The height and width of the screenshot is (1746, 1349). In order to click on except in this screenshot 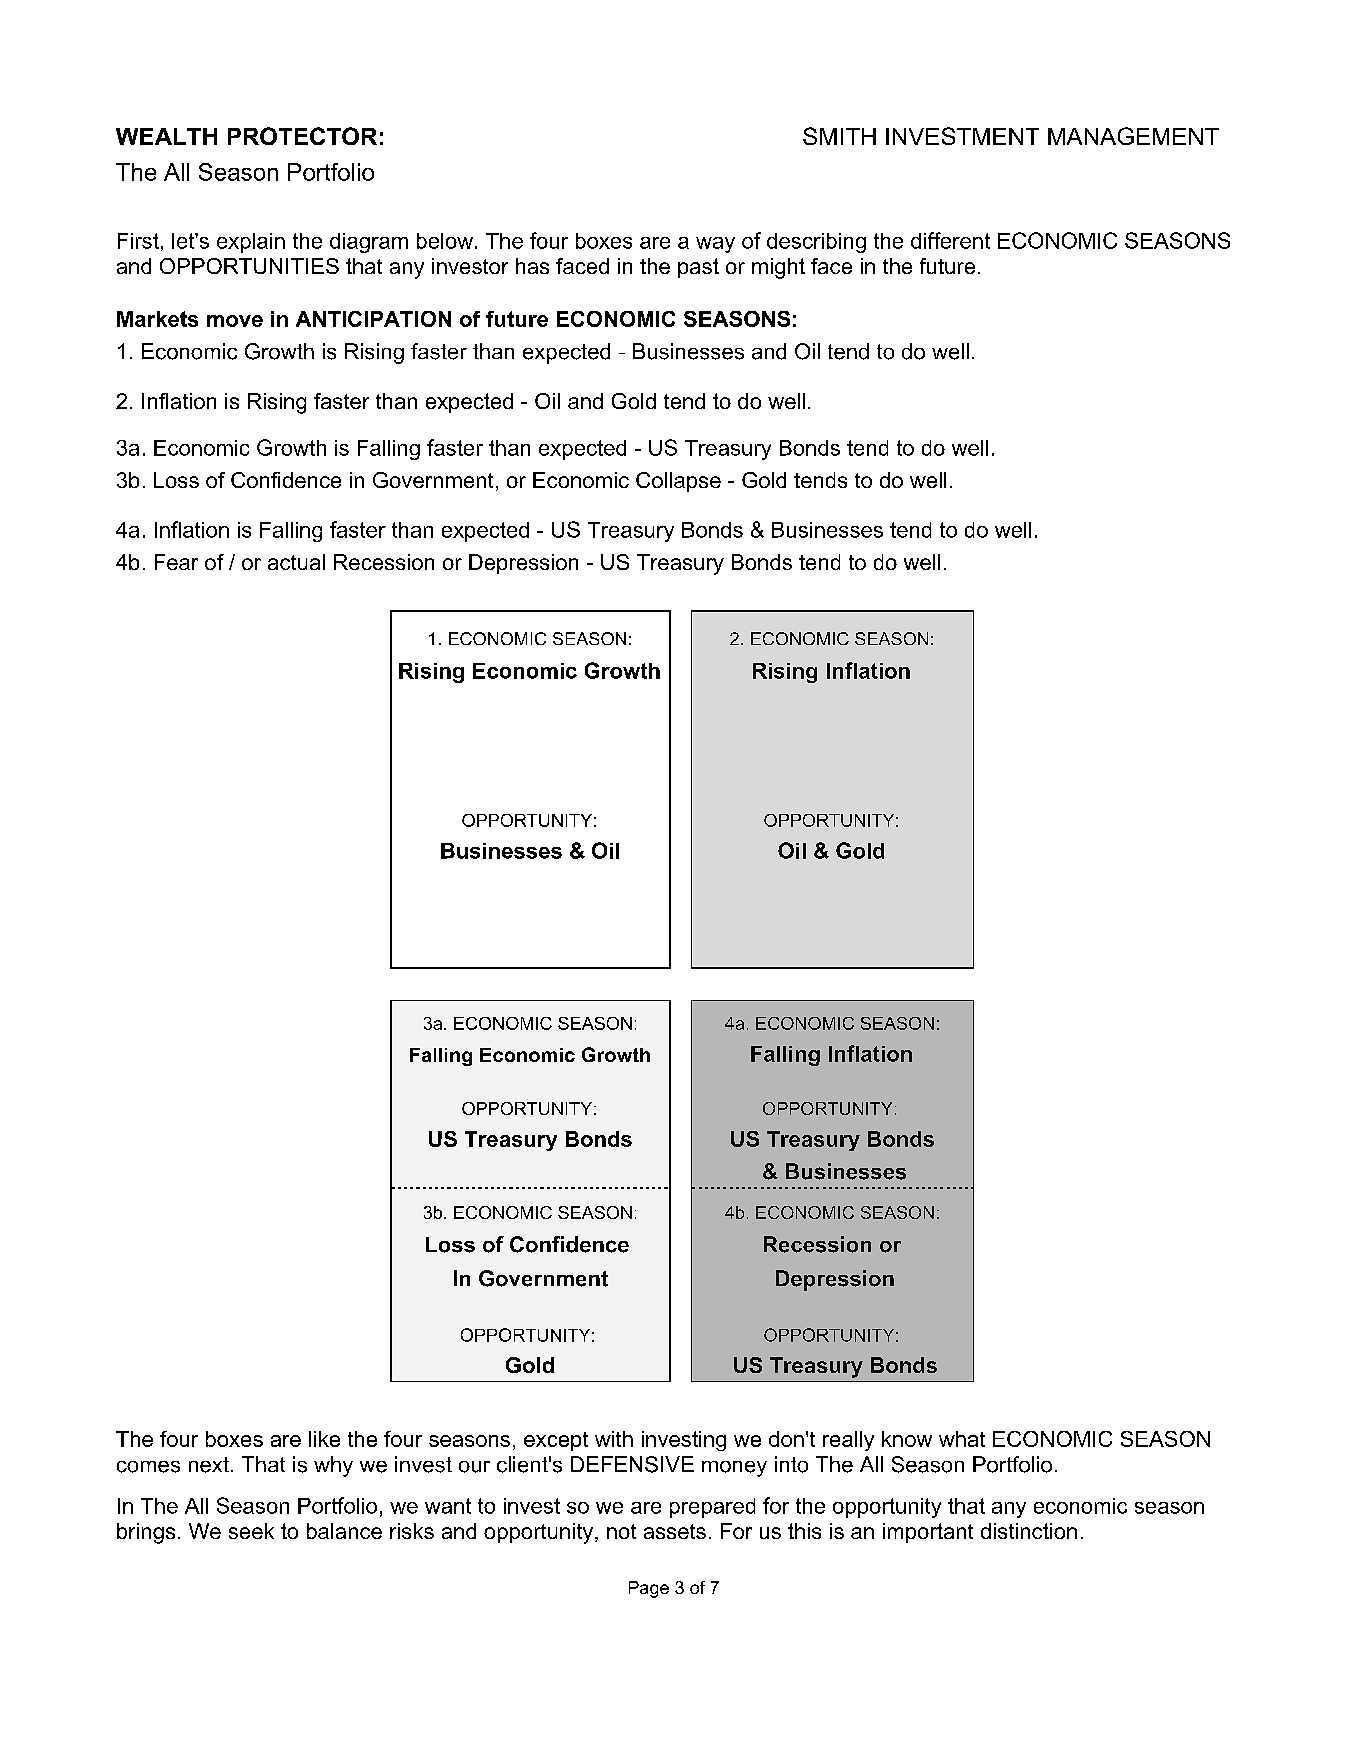, I will do `click(556, 1441)`.
